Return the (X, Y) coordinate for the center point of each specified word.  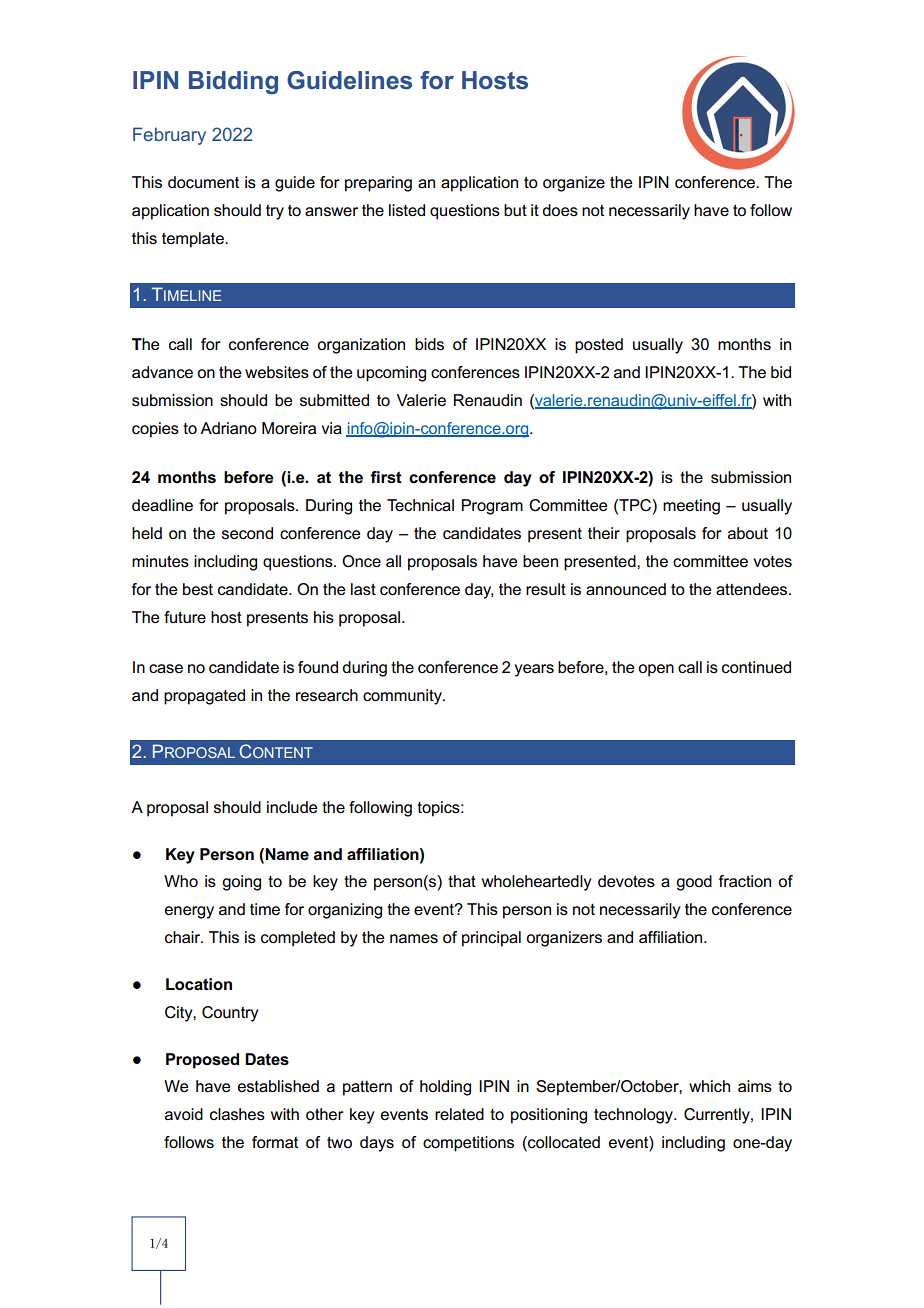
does (560, 210)
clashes (237, 1114)
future (185, 617)
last (363, 589)
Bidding (233, 82)
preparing (378, 184)
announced (626, 589)
